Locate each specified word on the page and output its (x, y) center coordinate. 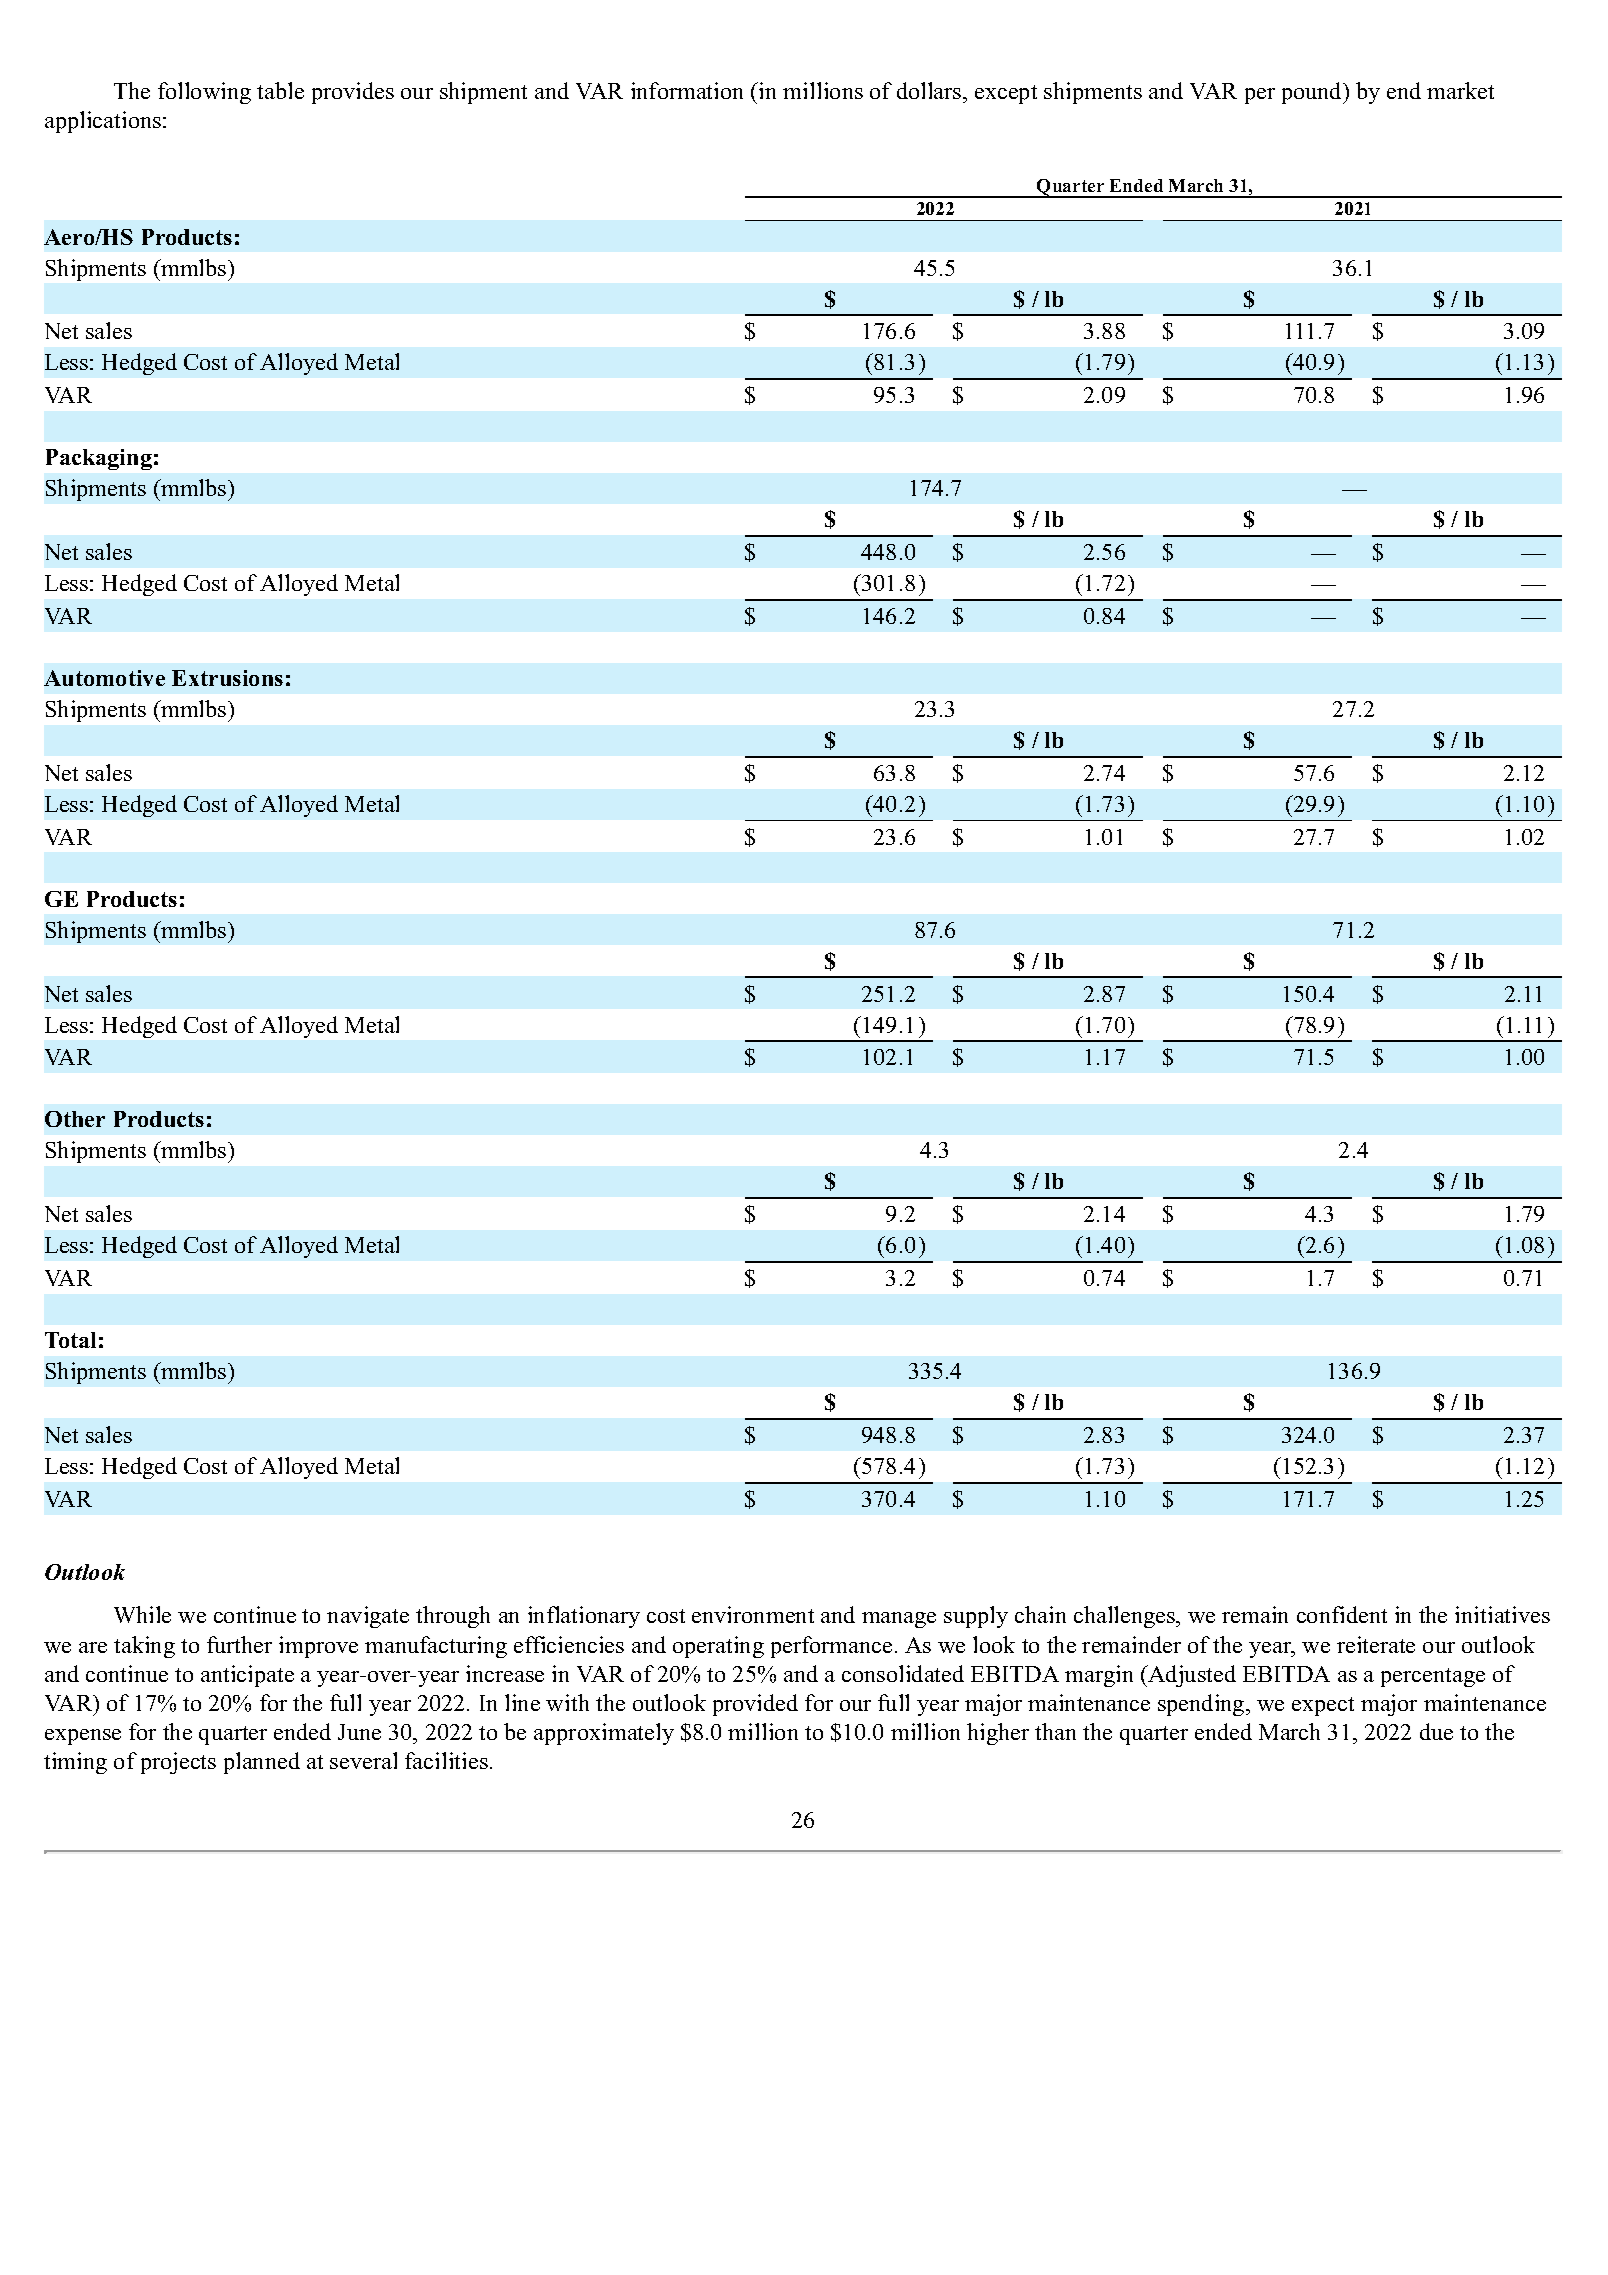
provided (755, 1705)
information (687, 90)
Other (75, 1119)
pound (1313, 93)
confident (1342, 1614)
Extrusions (227, 678)
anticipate (247, 1676)
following (204, 93)
